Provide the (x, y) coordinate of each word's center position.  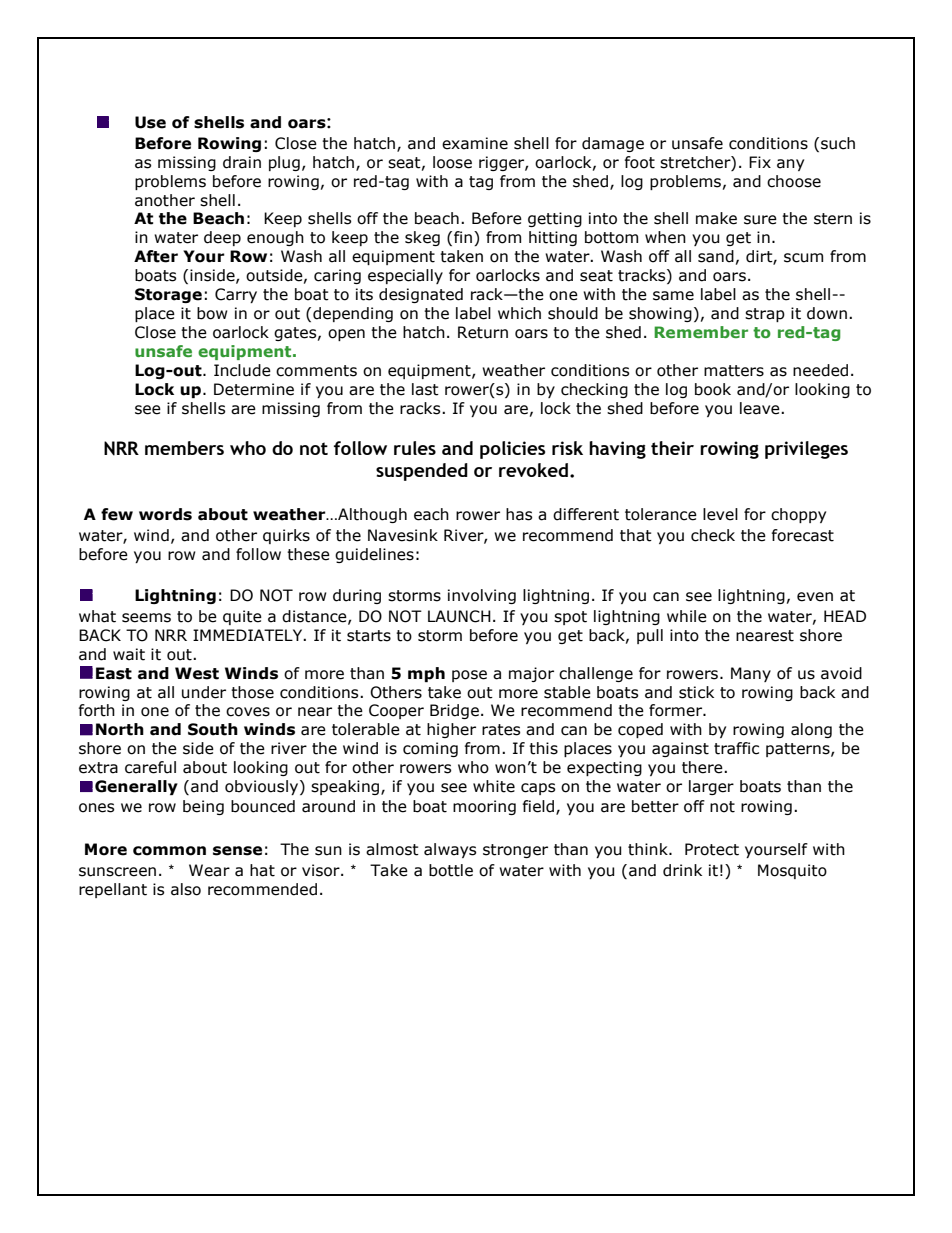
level (720, 514)
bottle (451, 870)
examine (475, 143)
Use (150, 122)
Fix (760, 162)
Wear (209, 870)
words (165, 514)
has (519, 514)
